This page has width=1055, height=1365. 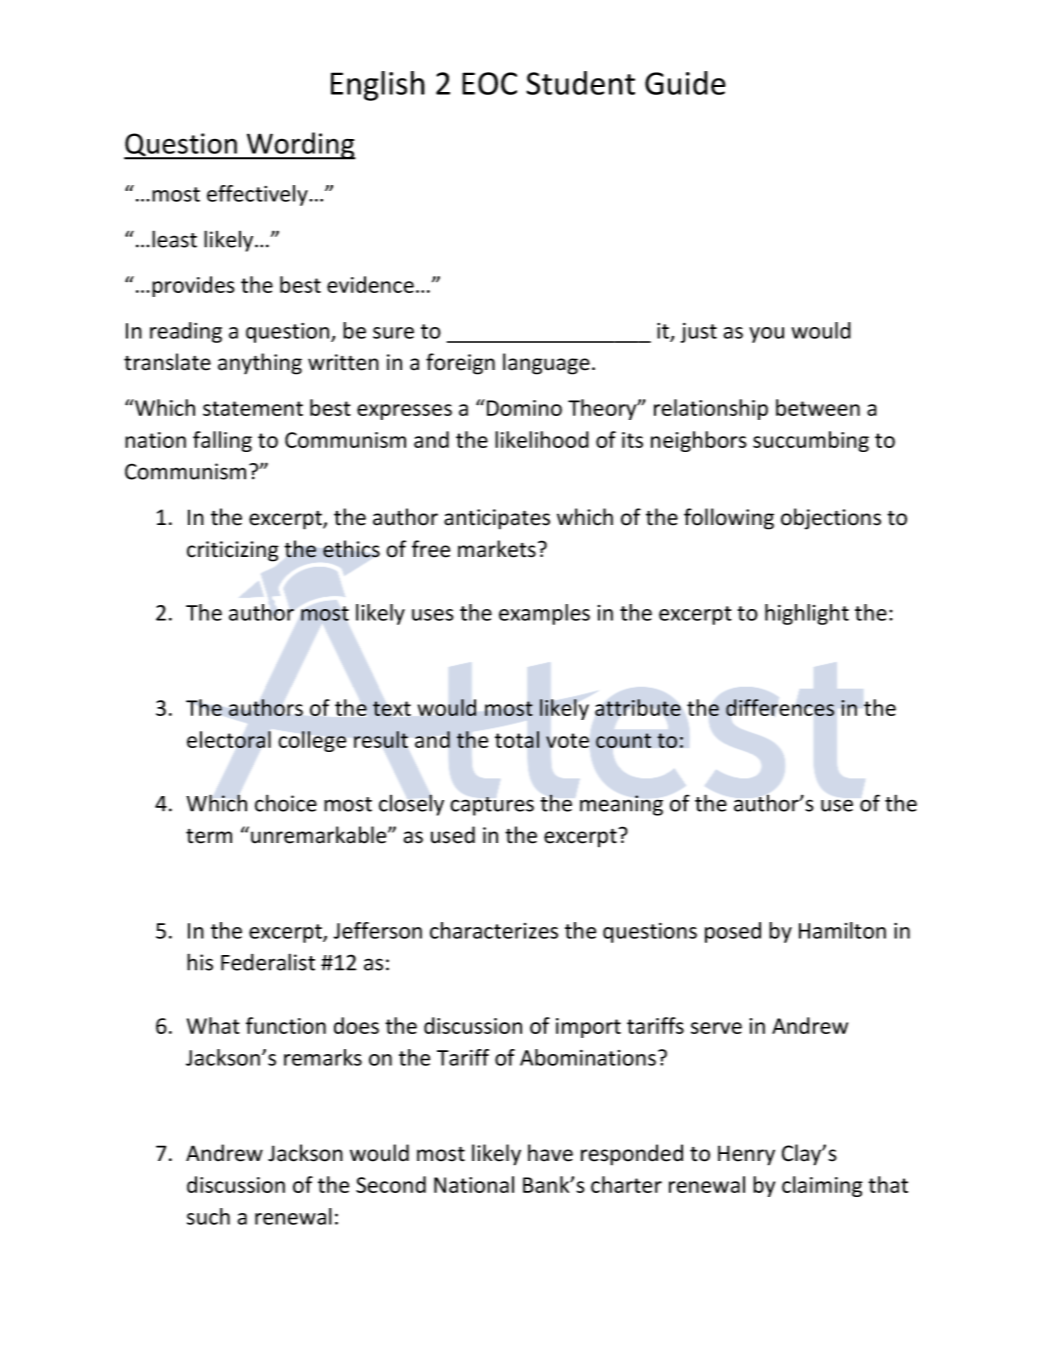 What do you see at coordinates (286, 803) in the page?
I see `choice` at bounding box center [286, 803].
